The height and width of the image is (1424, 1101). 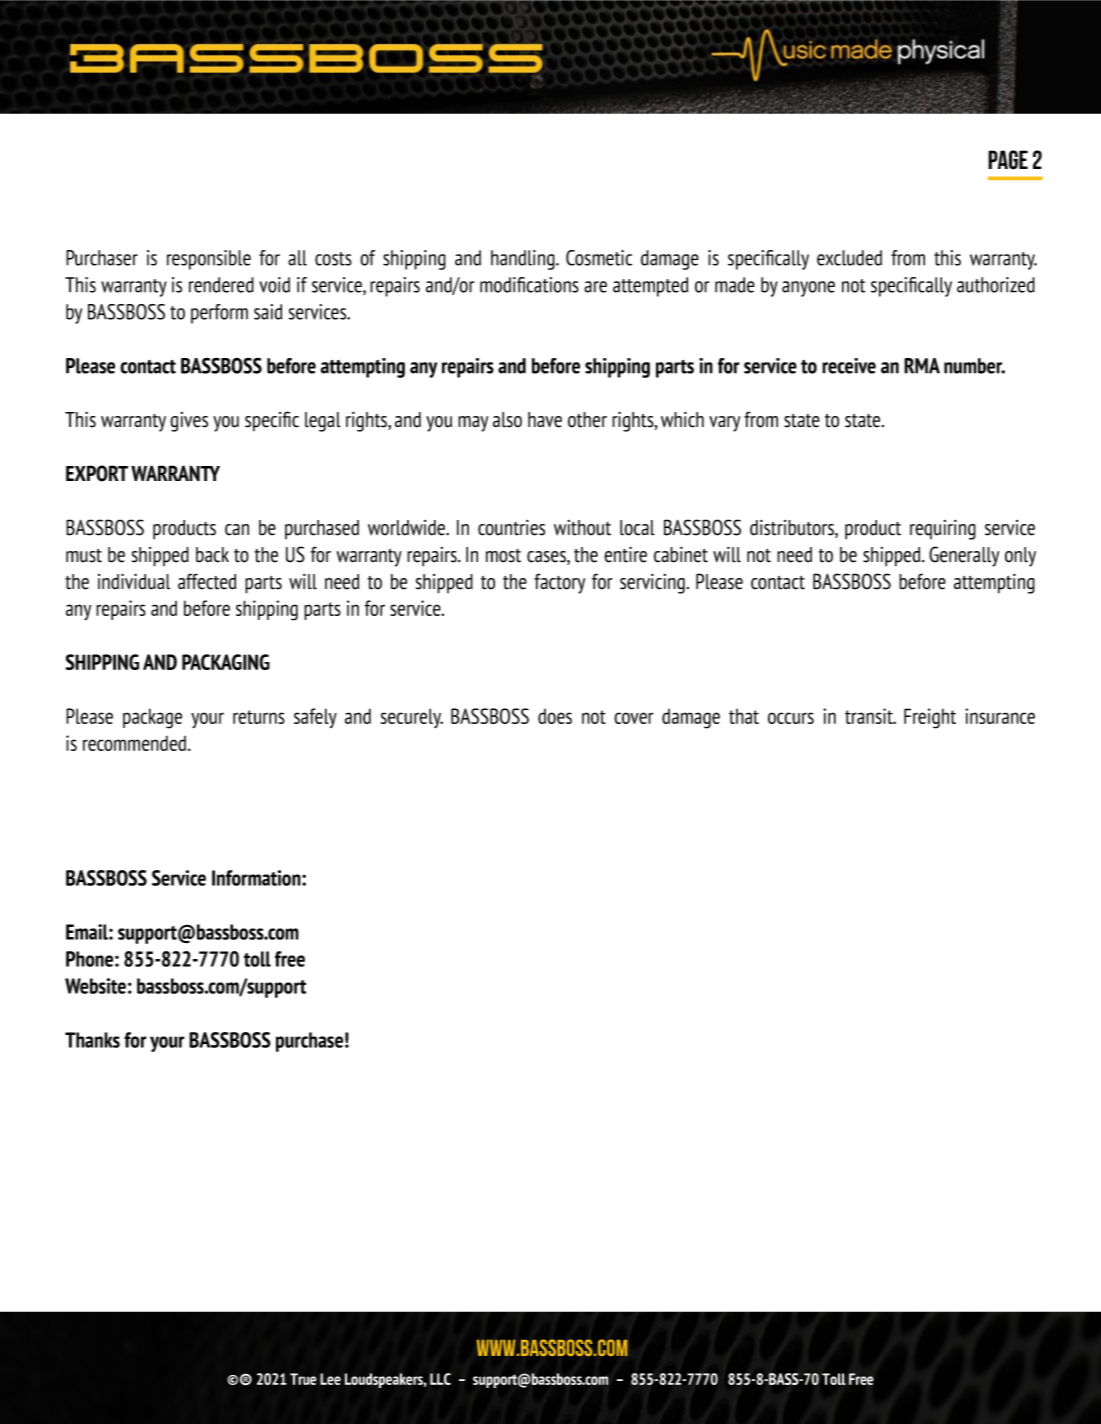 What do you see at coordinates (943, 530) in the image?
I see `requiring` at bounding box center [943, 530].
